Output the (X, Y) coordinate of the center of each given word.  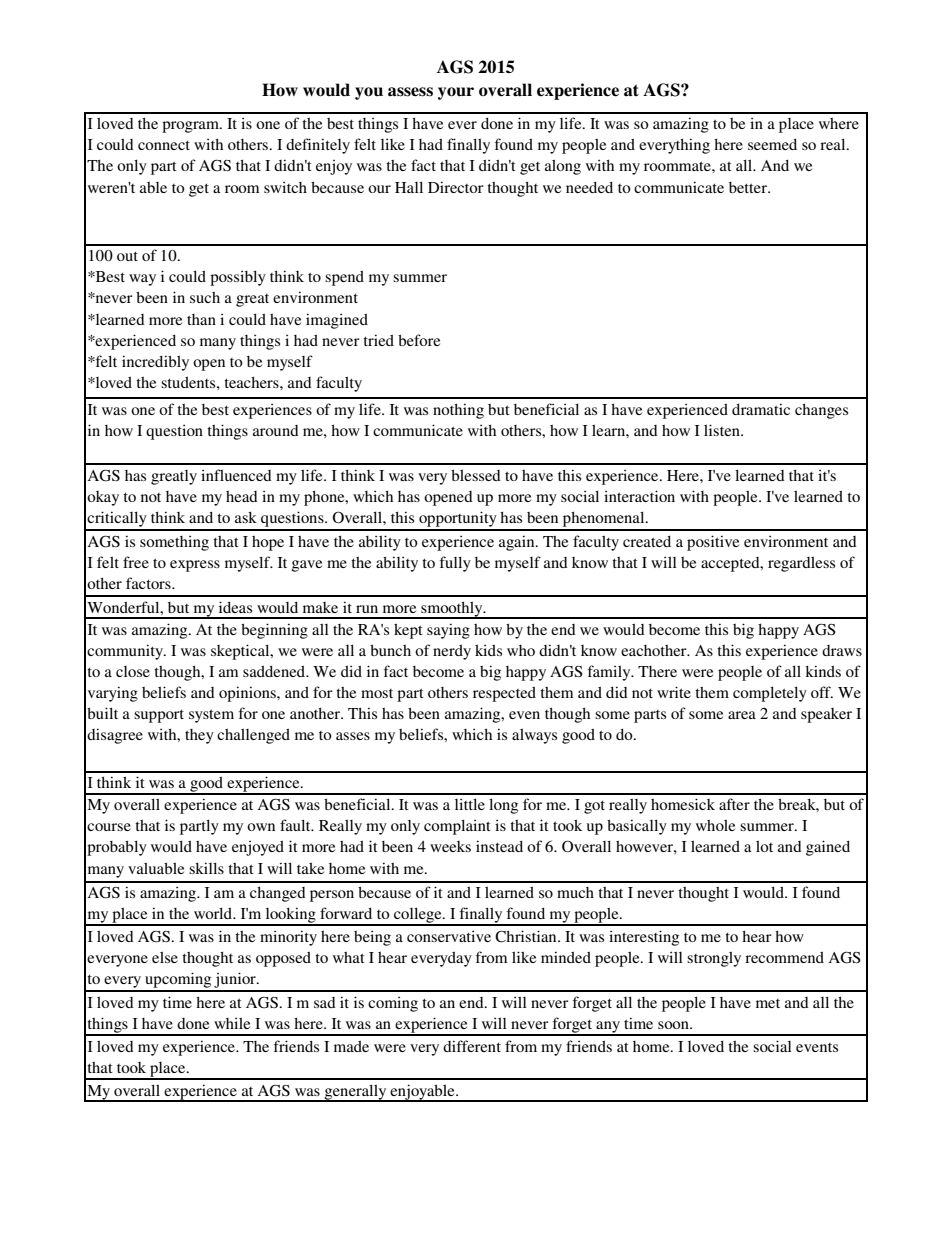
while (232, 1023)
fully (455, 564)
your (456, 93)
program (191, 127)
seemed (772, 144)
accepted (731, 564)
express (195, 566)
